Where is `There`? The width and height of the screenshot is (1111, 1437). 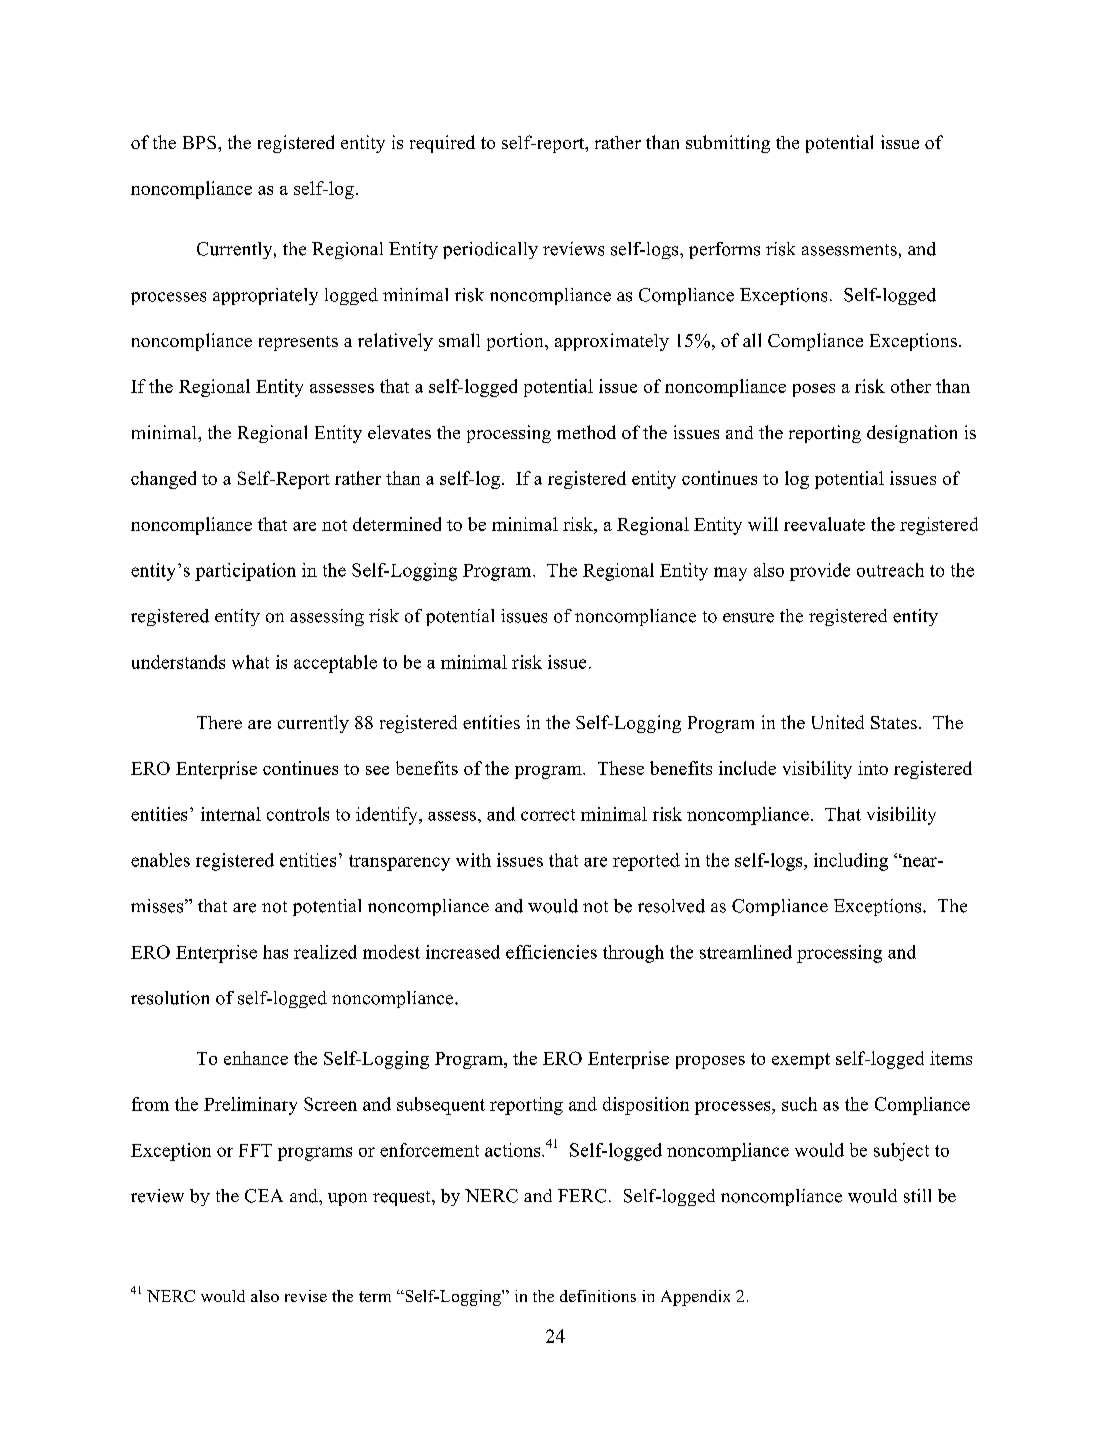
There is located at coordinates (219, 722).
